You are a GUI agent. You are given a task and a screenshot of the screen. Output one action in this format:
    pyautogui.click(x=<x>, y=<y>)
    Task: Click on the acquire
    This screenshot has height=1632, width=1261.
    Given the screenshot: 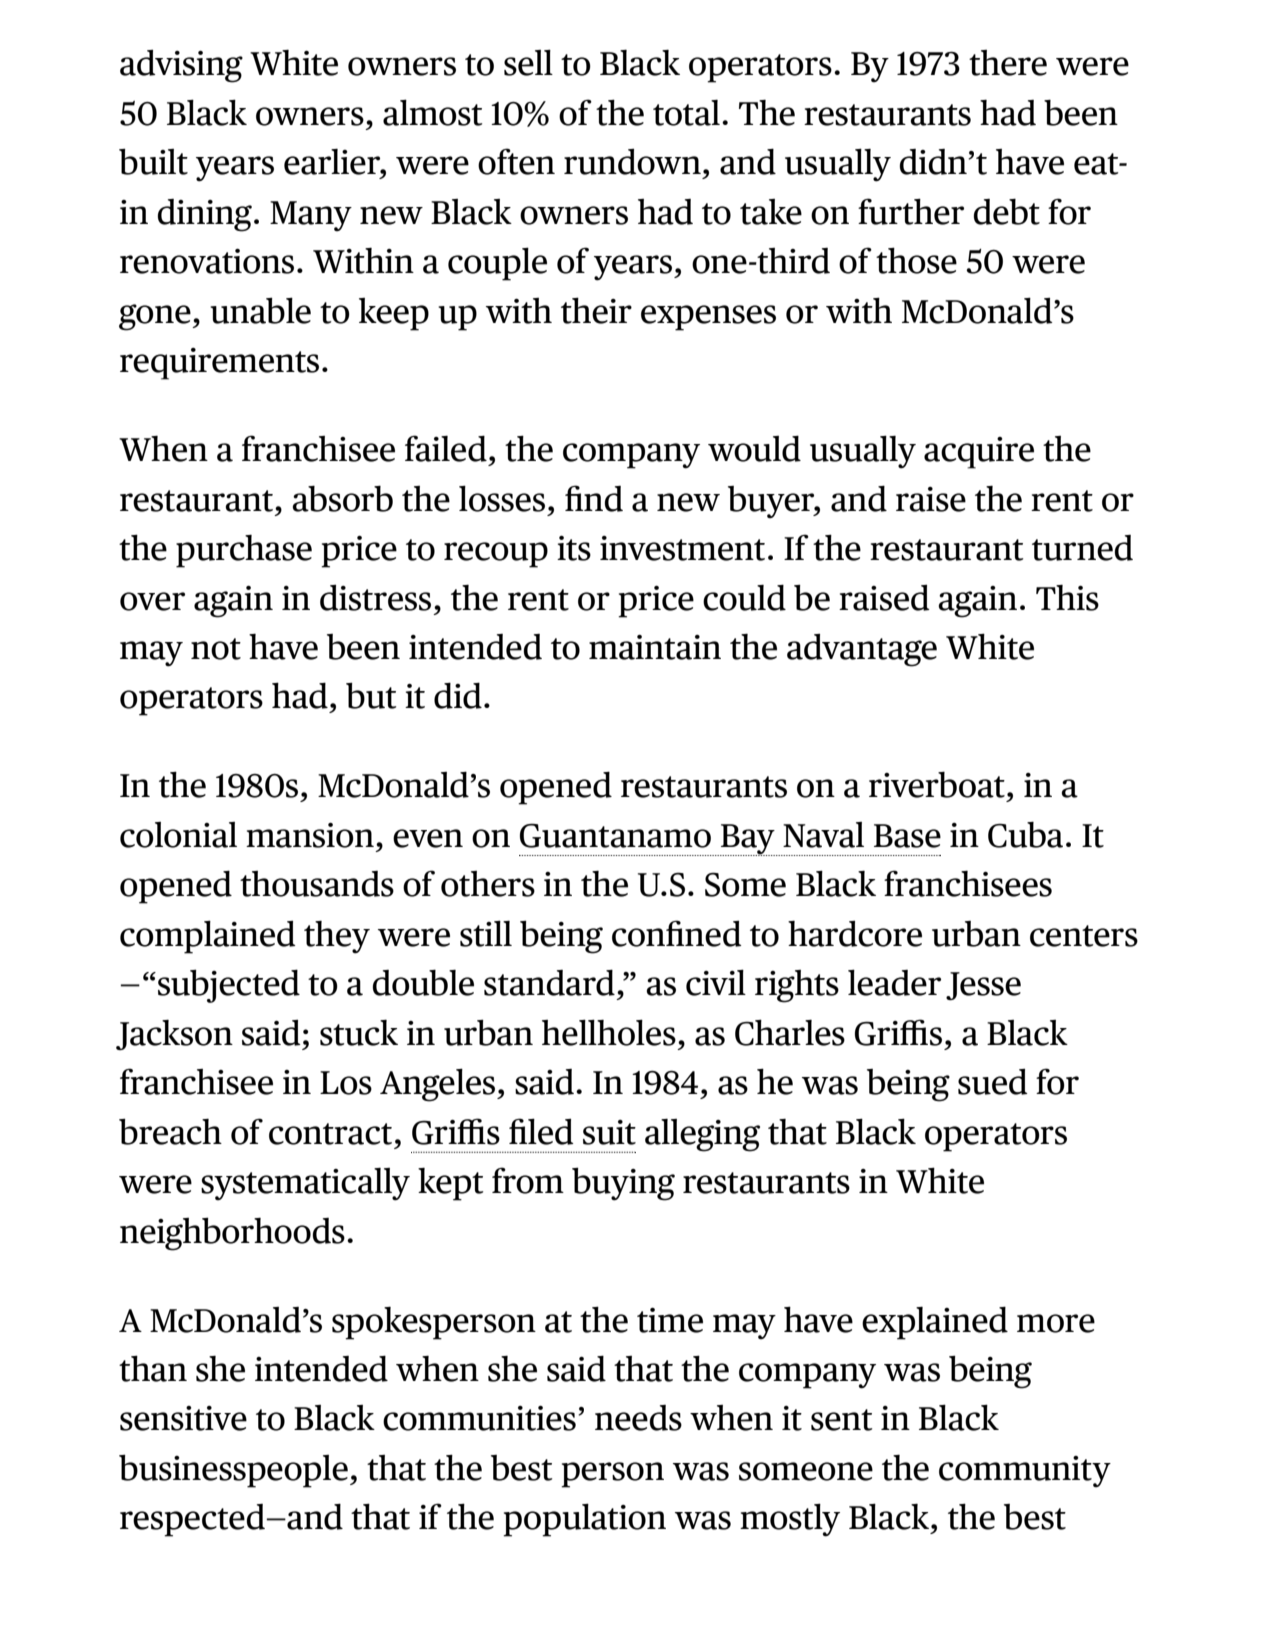 What is the action you would take?
    pyautogui.click(x=979, y=453)
